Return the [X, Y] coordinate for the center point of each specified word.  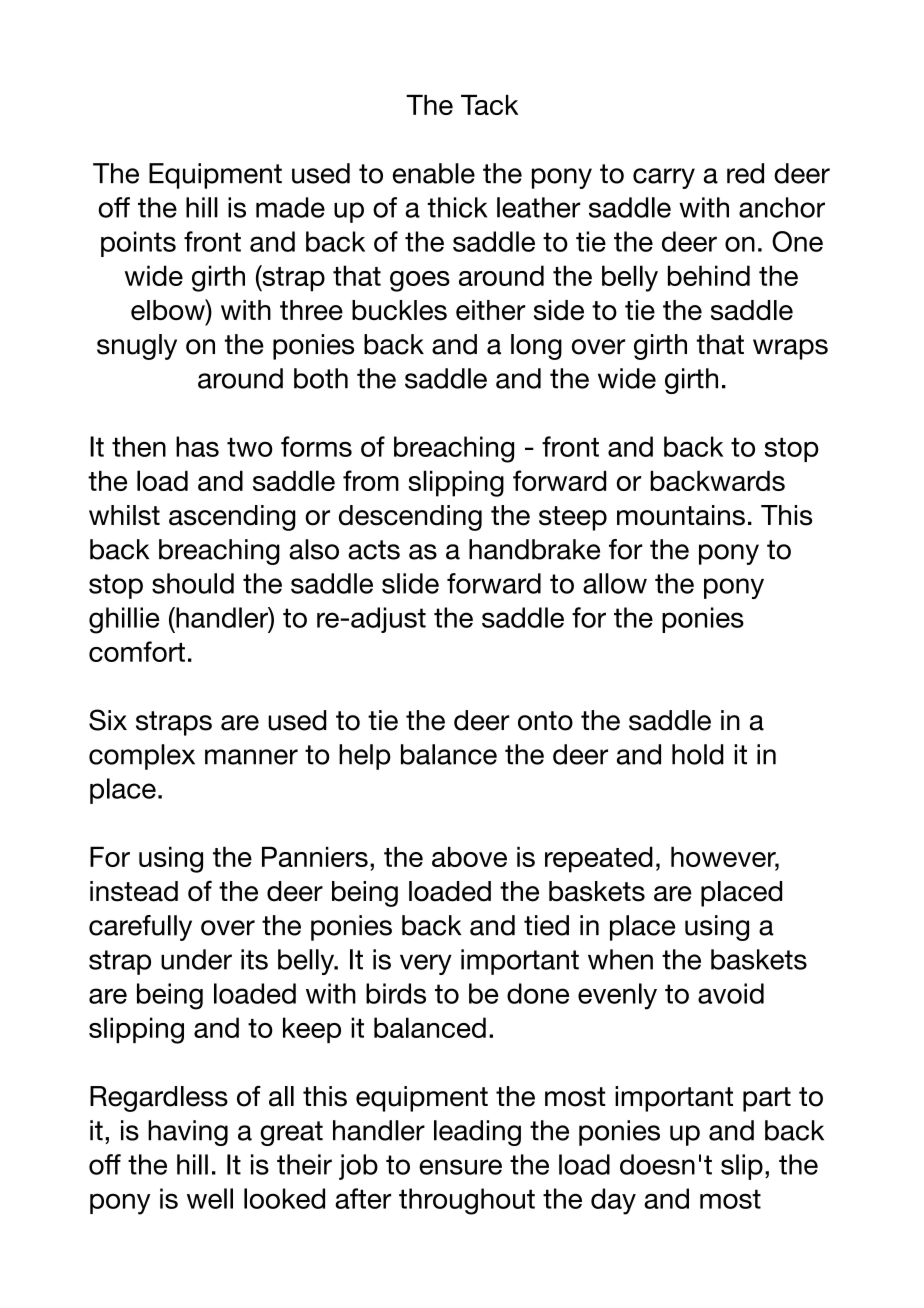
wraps [790, 349]
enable [434, 173]
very [426, 964]
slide [410, 583]
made [290, 207]
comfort [137, 651]
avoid [731, 993]
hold [698, 754]
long [536, 347]
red [745, 173]
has [197, 446]
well [210, 1198]
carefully [140, 928]
